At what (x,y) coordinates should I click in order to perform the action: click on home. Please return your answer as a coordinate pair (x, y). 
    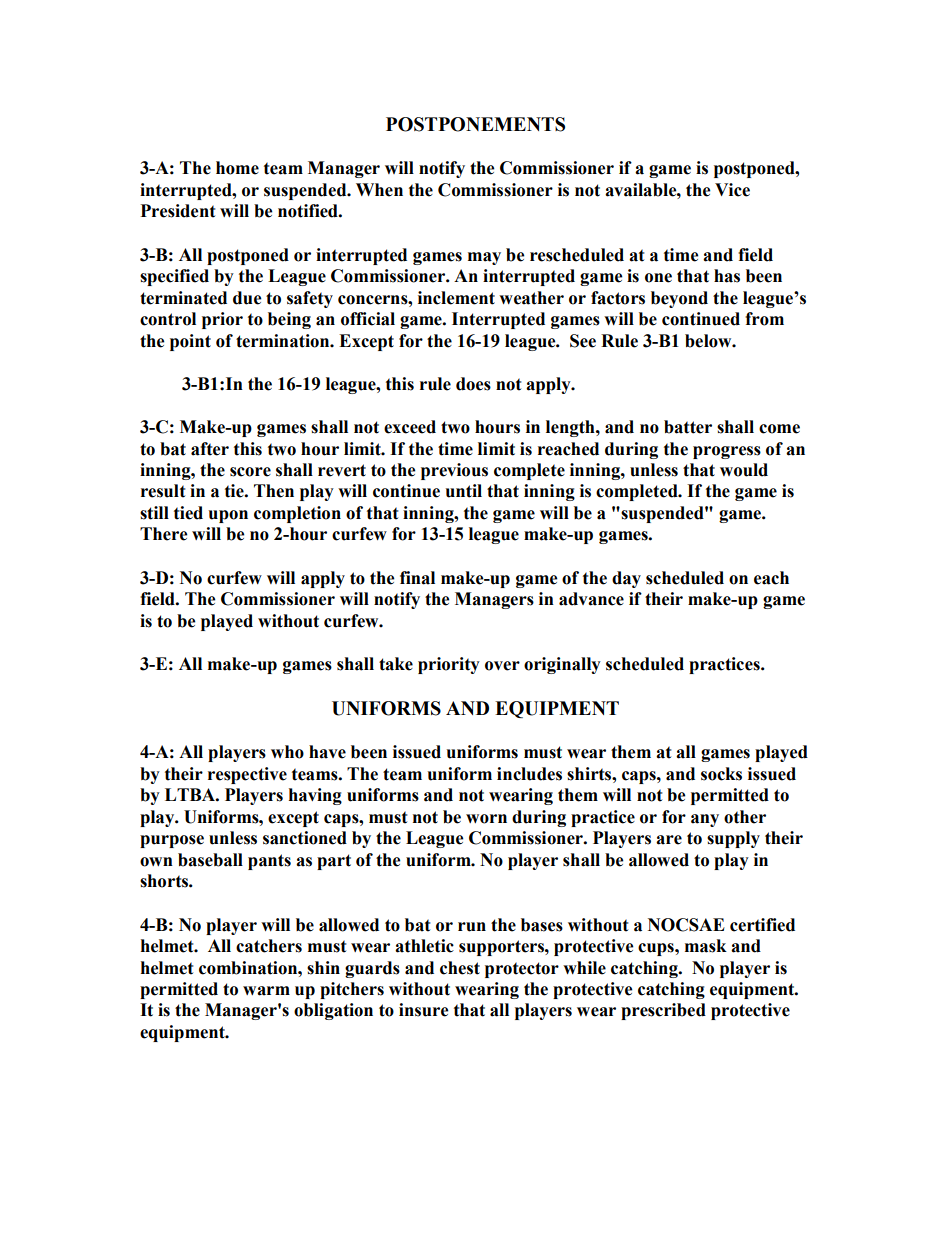
    Looking at the image, I should click on (237, 168).
